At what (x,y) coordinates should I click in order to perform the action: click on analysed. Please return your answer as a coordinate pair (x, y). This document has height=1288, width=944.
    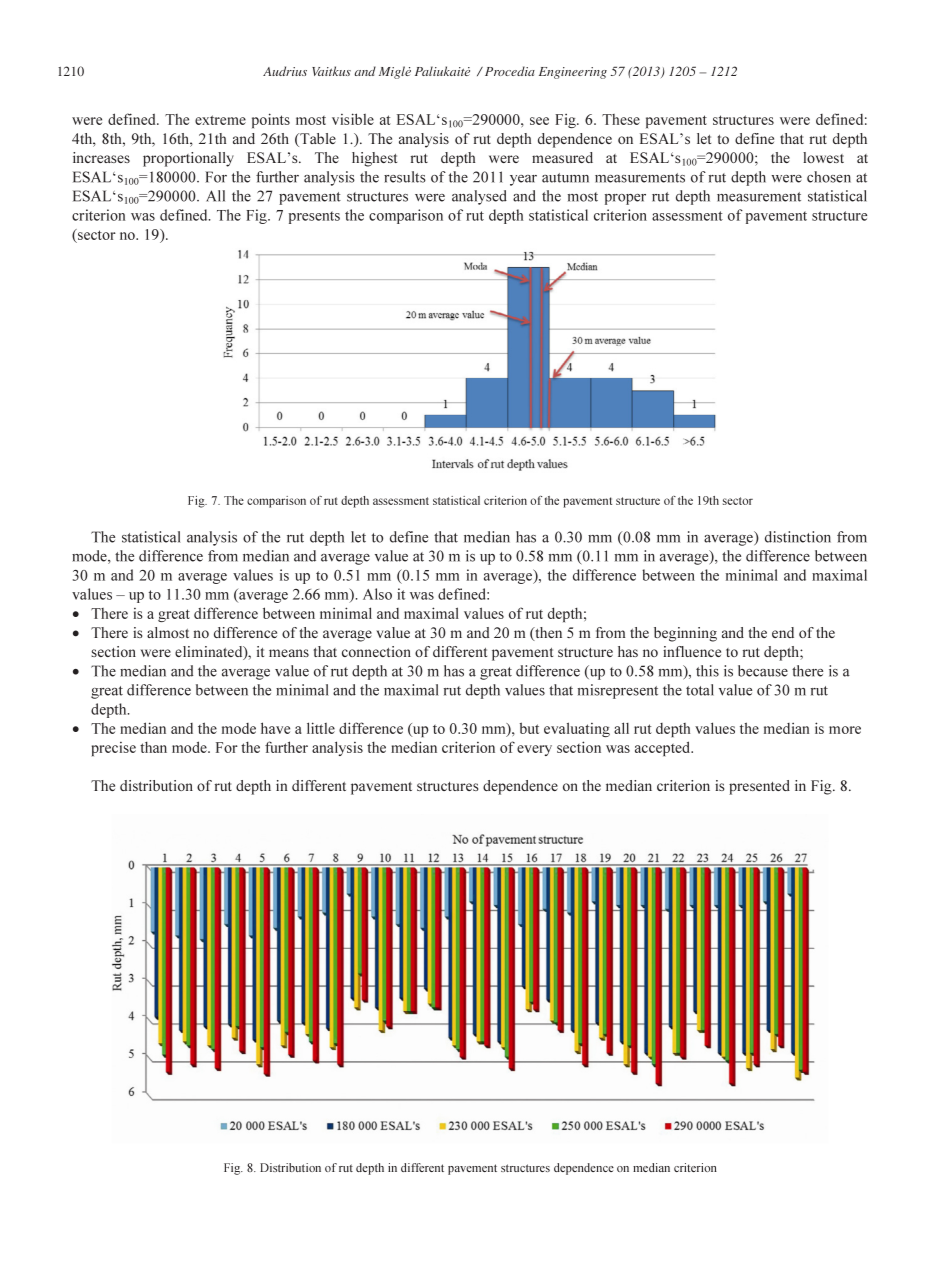
    Looking at the image, I should click on (479, 197).
